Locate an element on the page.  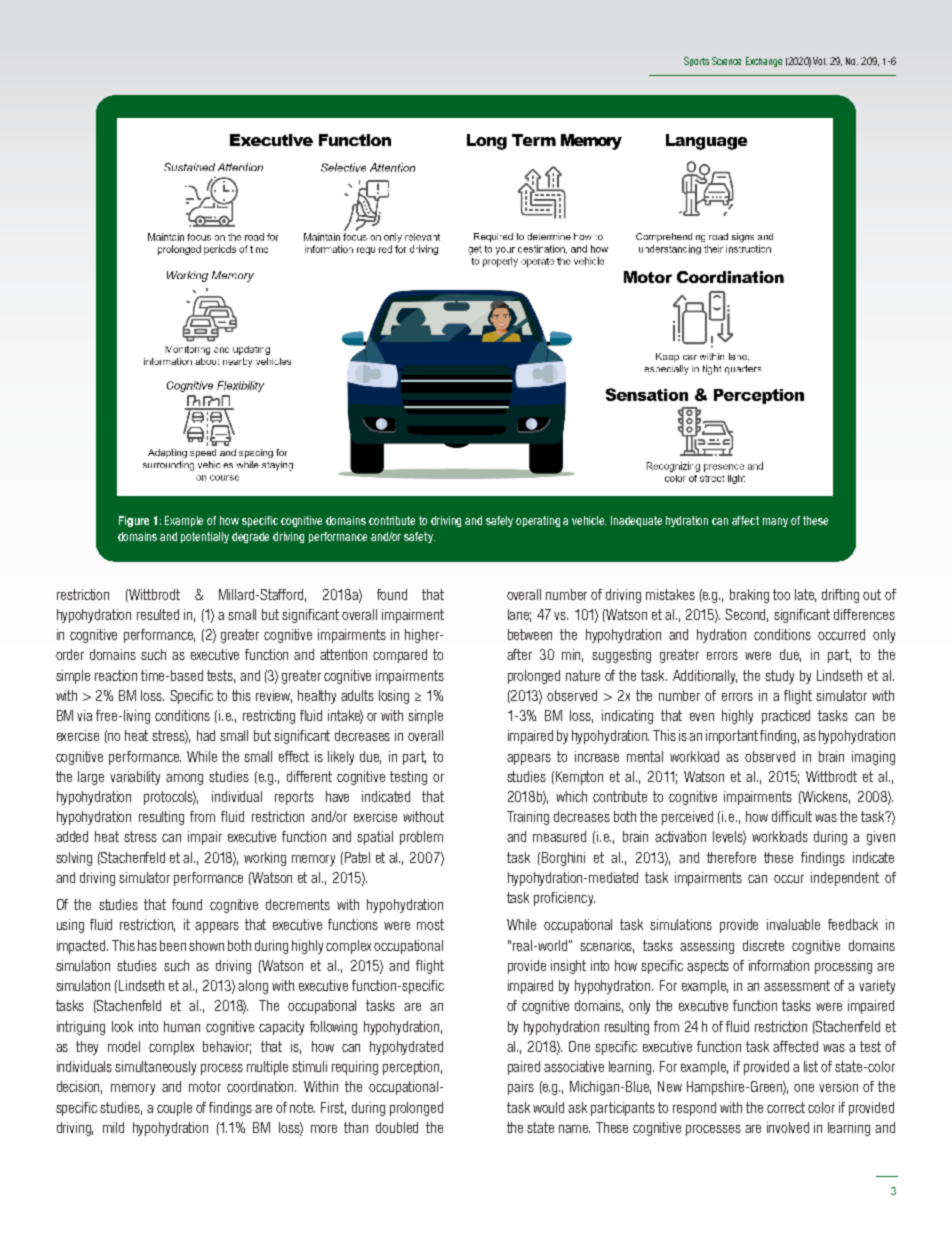
safely is located at coordinates (499, 521).
